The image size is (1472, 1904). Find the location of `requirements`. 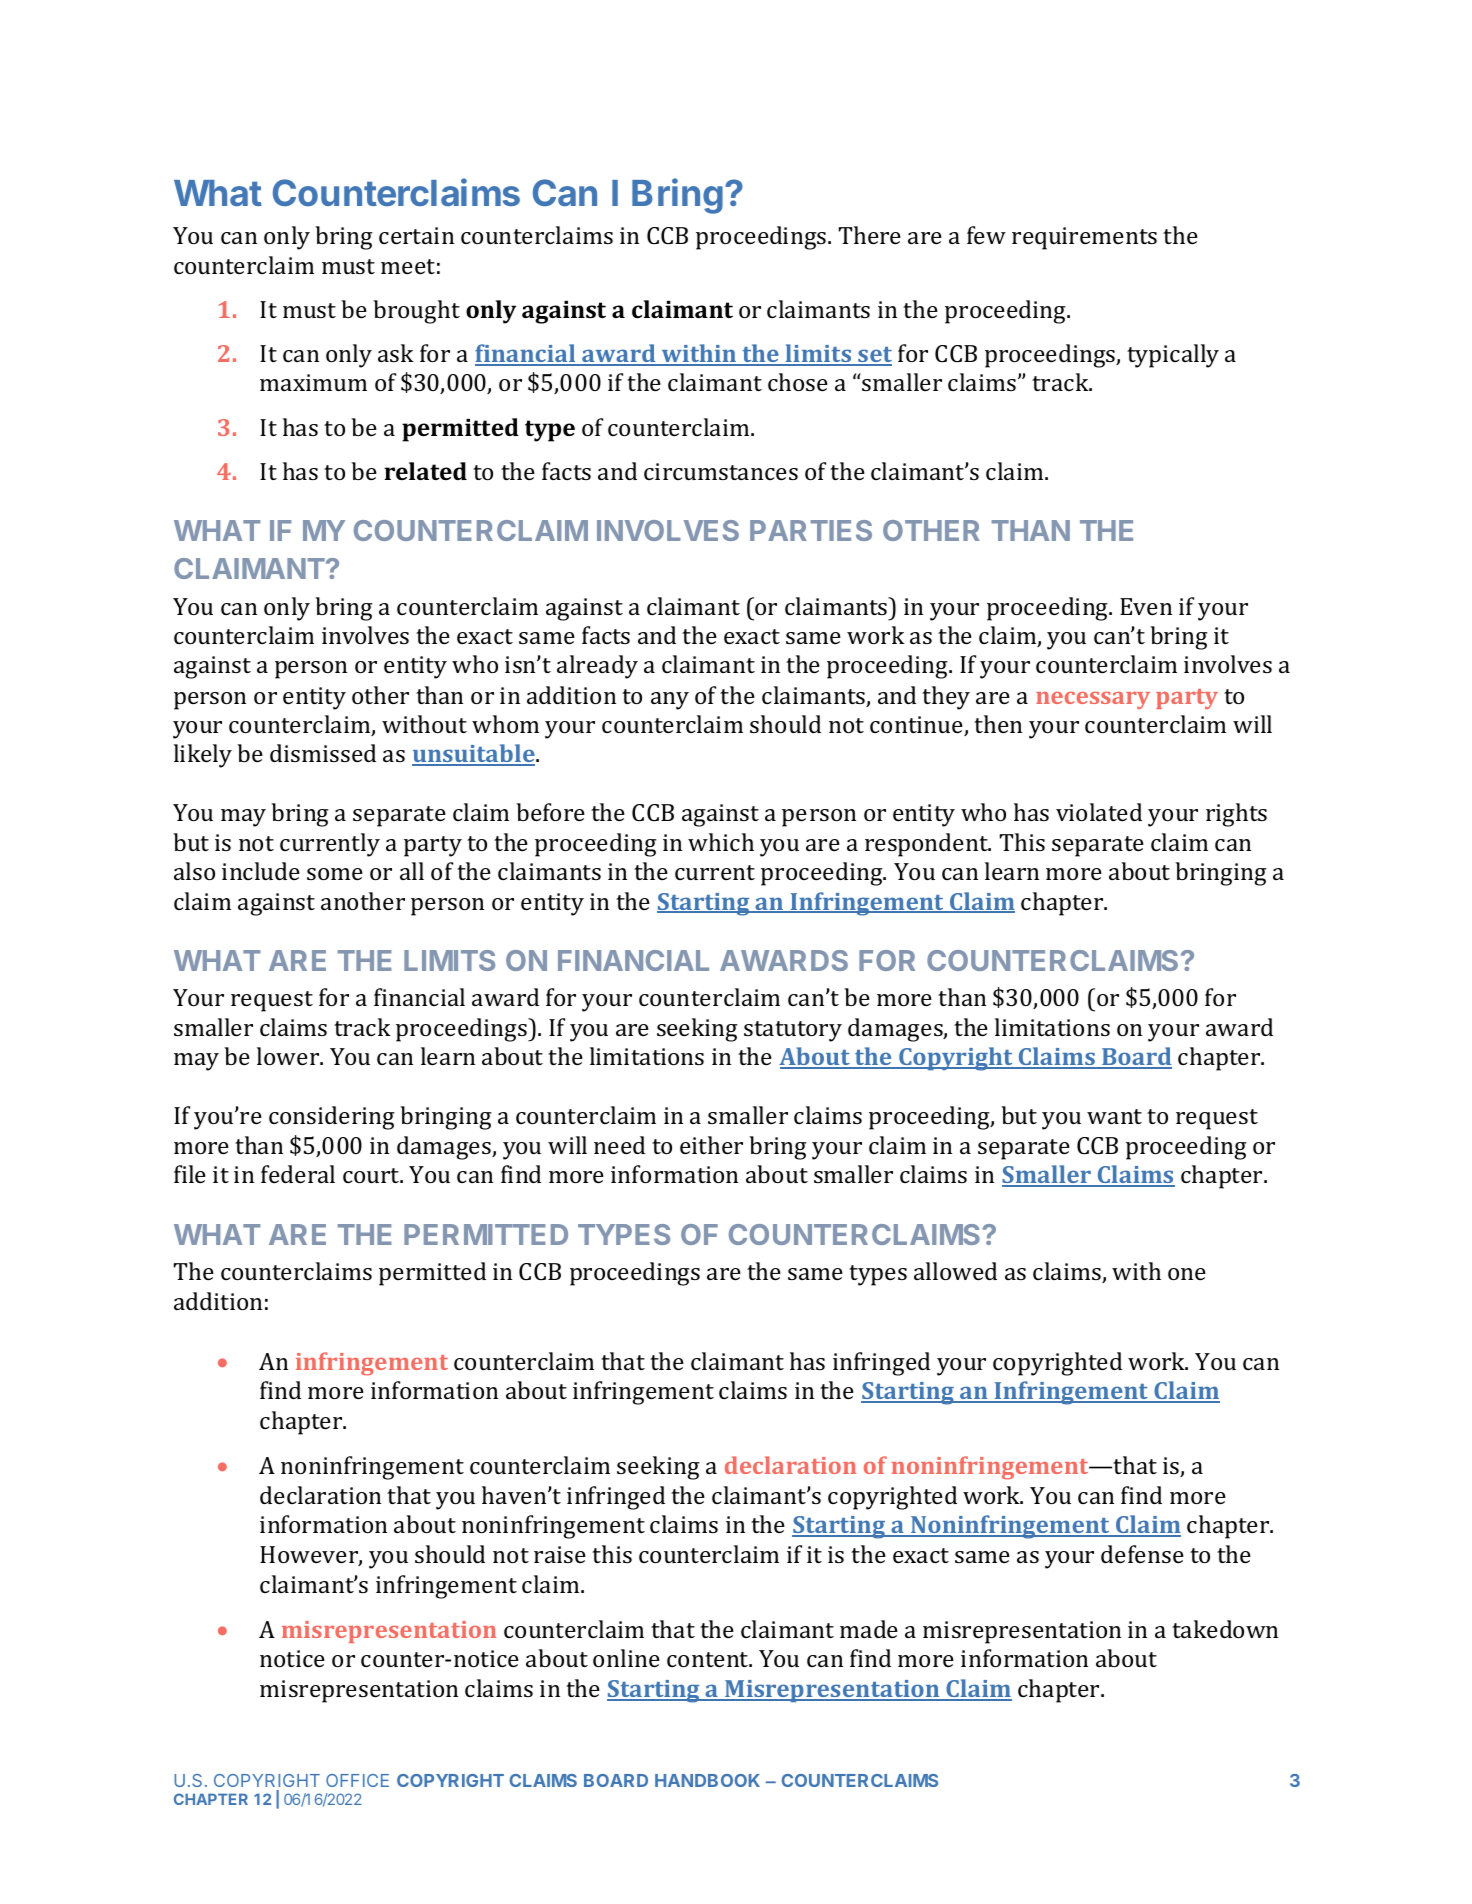

requirements is located at coordinates (1084, 238).
